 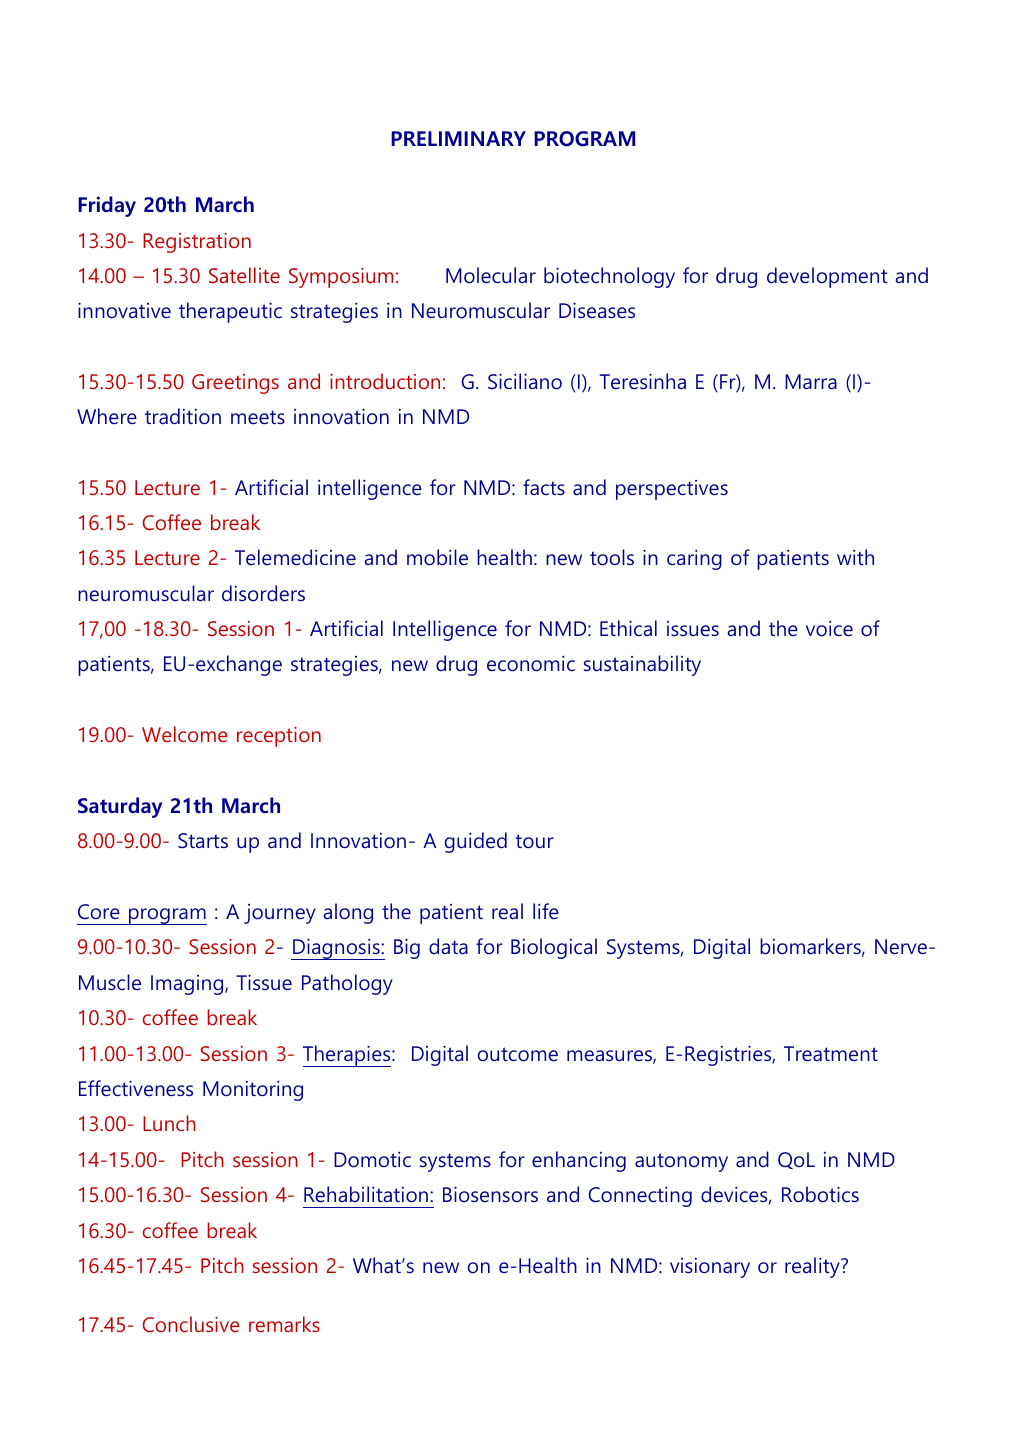 I want to click on Friday, so click(x=107, y=206).
